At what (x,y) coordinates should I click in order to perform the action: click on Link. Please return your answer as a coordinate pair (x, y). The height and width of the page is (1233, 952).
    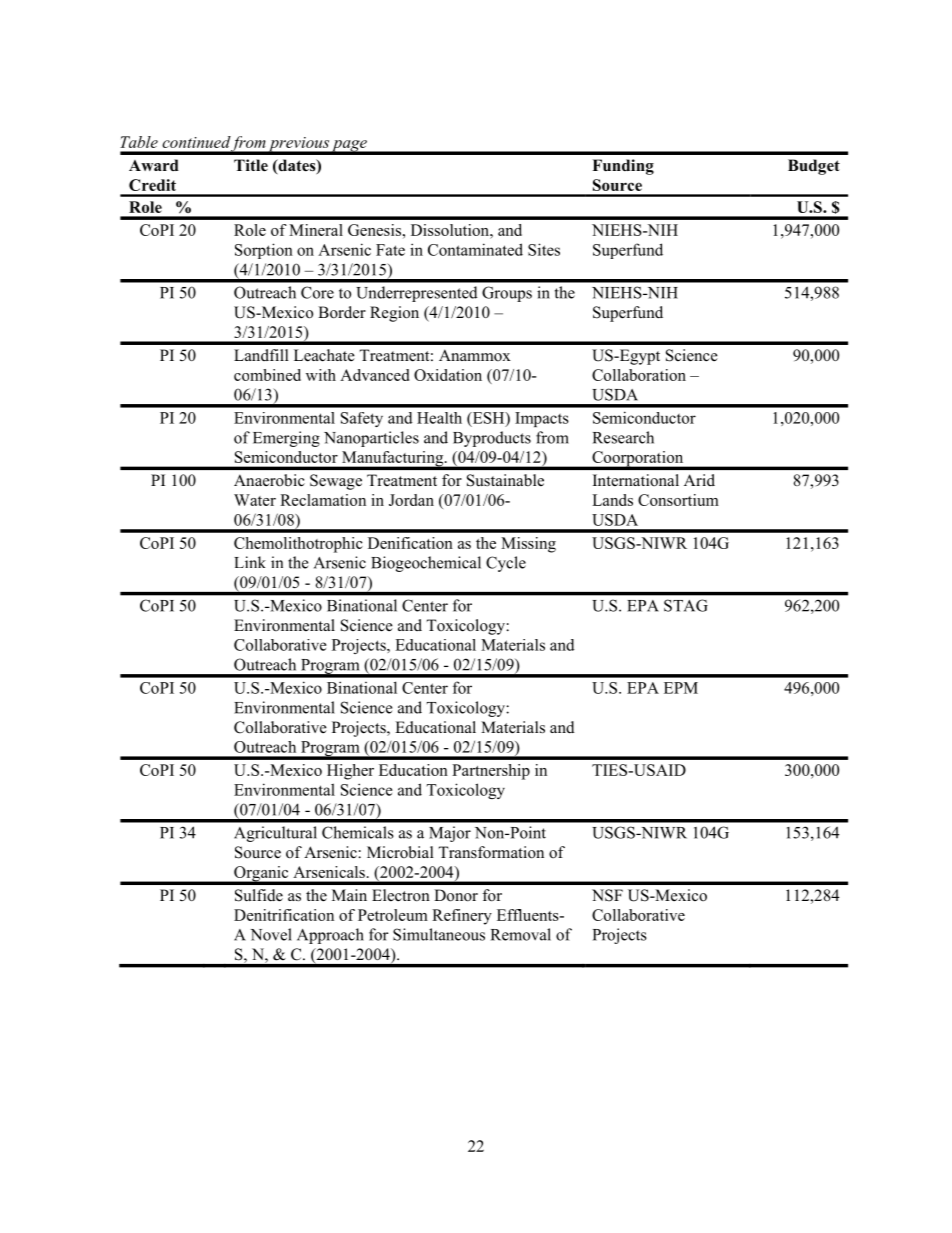
    Looking at the image, I should click on (250, 562).
